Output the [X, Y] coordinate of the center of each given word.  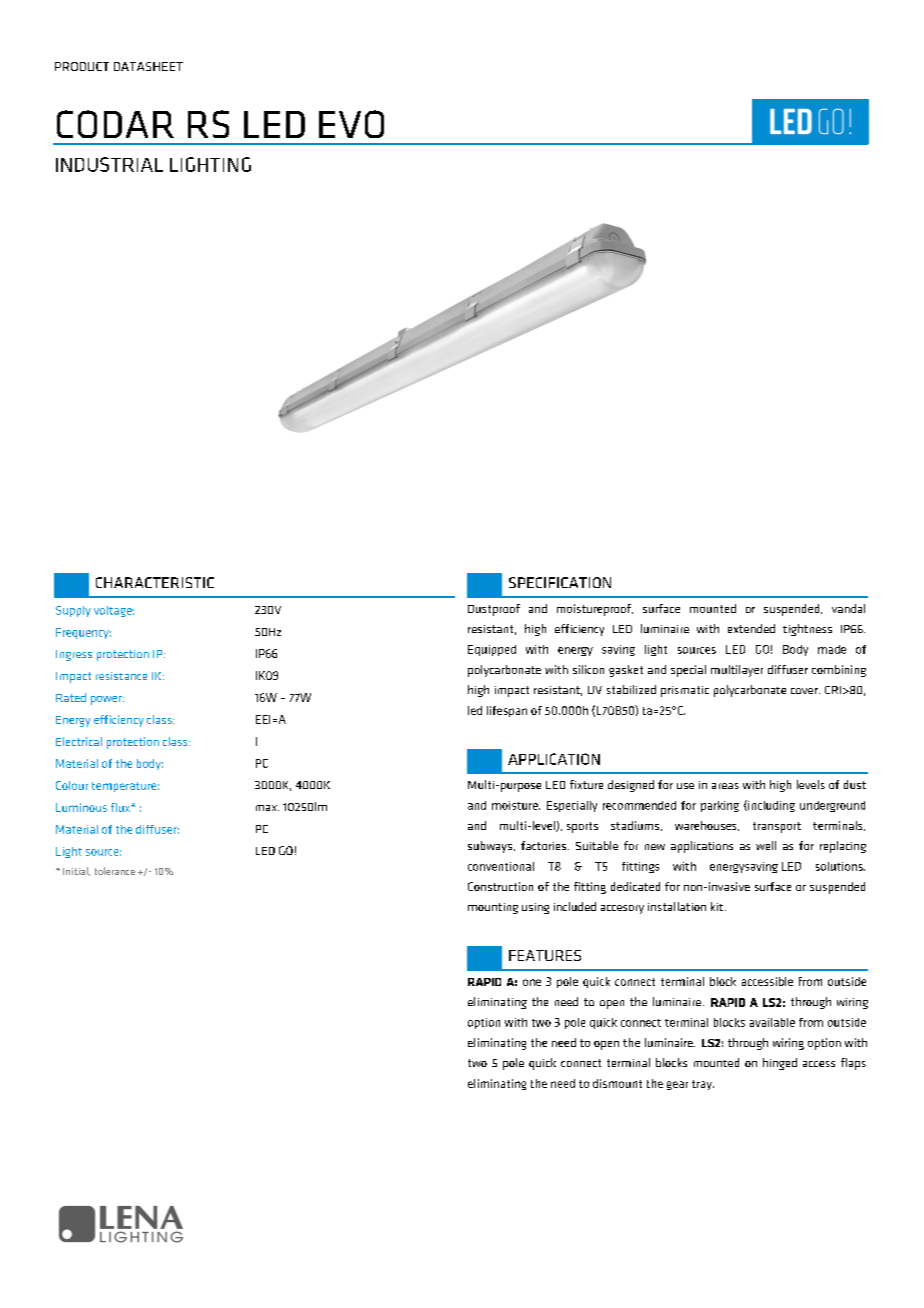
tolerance [115, 871]
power [107, 700]
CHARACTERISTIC [155, 582]
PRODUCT [82, 66]
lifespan [507, 711]
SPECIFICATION [560, 582]
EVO [351, 124]
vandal [848, 608]
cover [805, 691]
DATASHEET [148, 66]
